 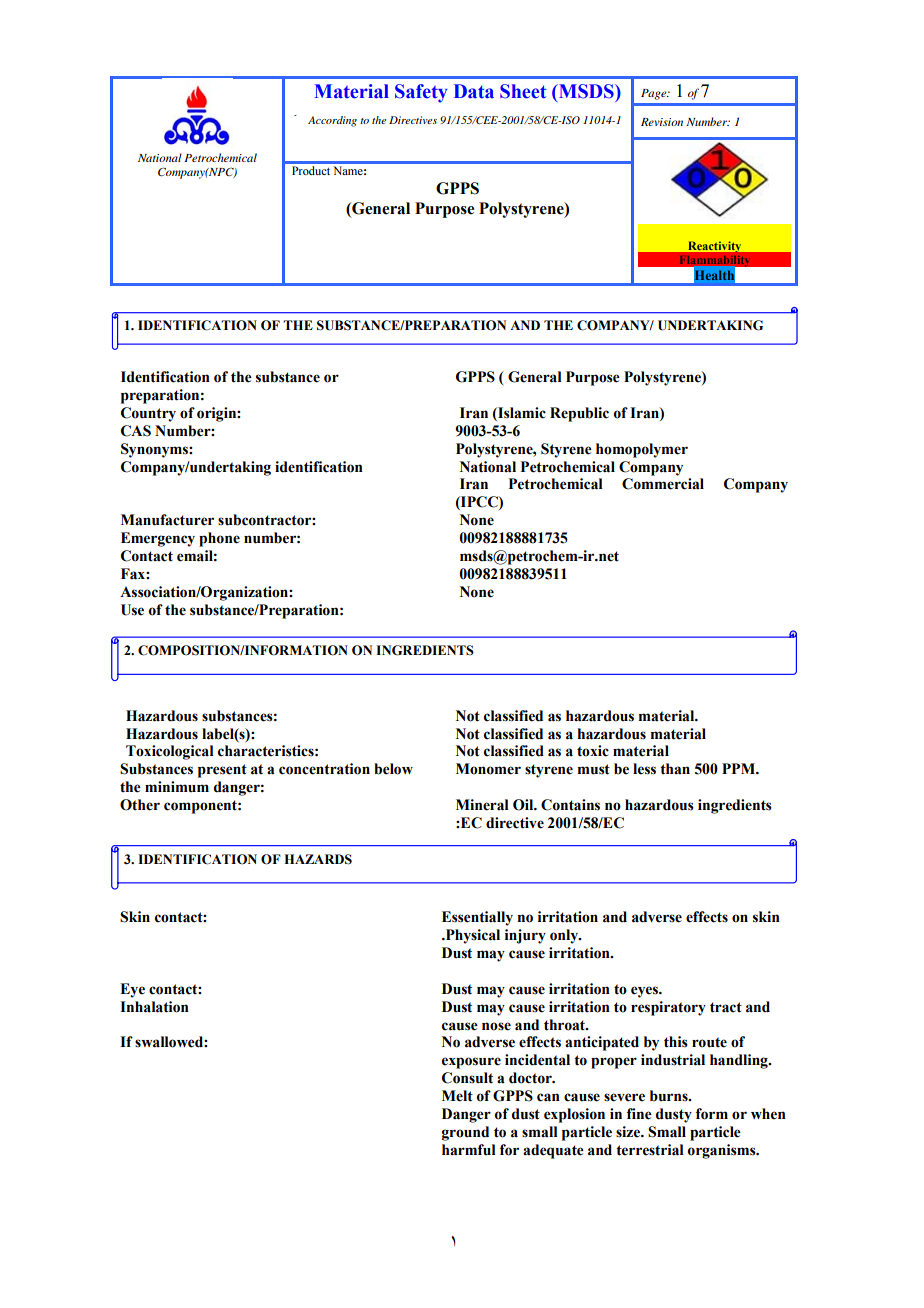 What do you see at coordinates (219, 539) in the screenshot?
I see `phone` at bounding box center [219, 539].
